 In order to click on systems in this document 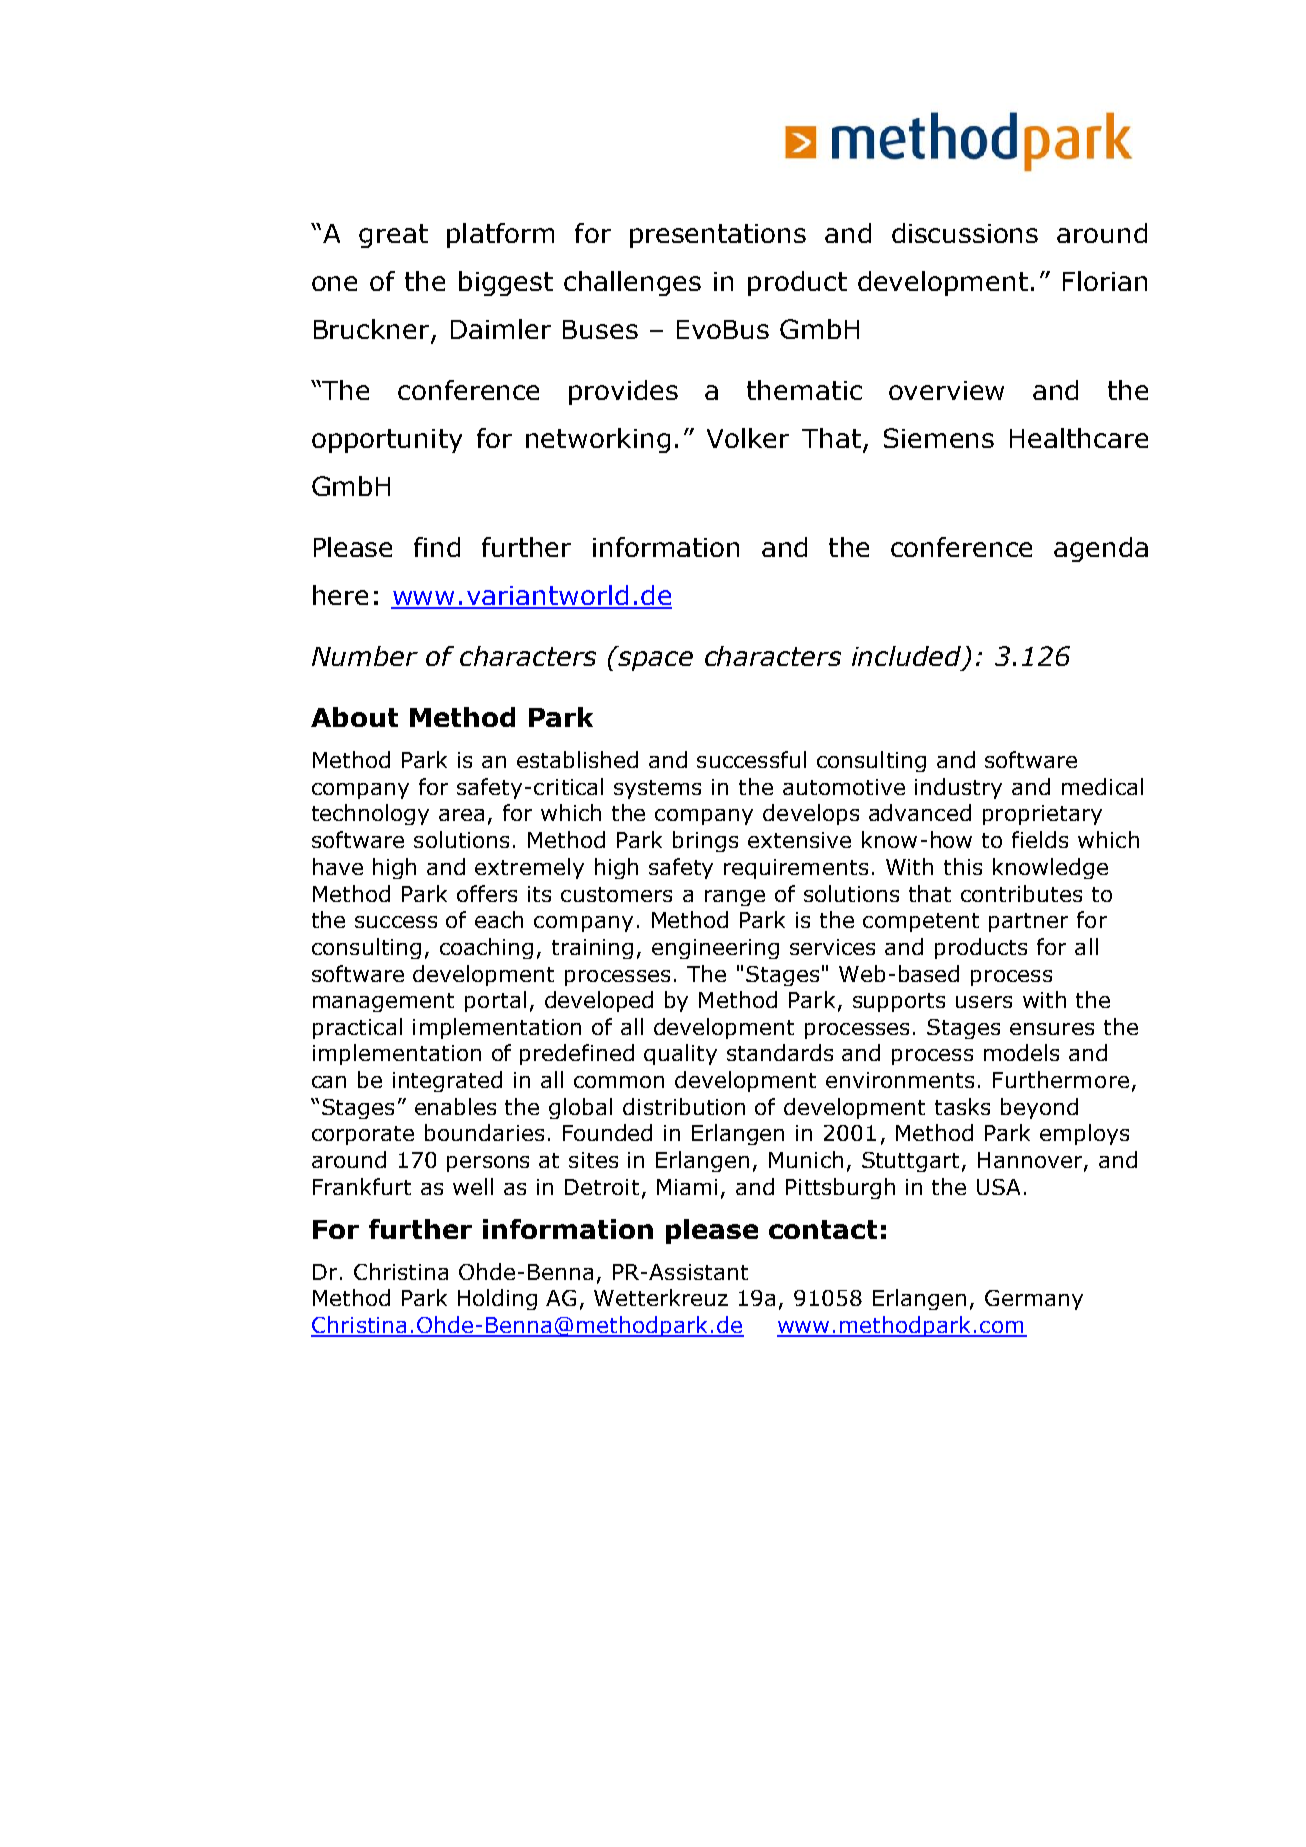, I will do `click(657, 789)`.
